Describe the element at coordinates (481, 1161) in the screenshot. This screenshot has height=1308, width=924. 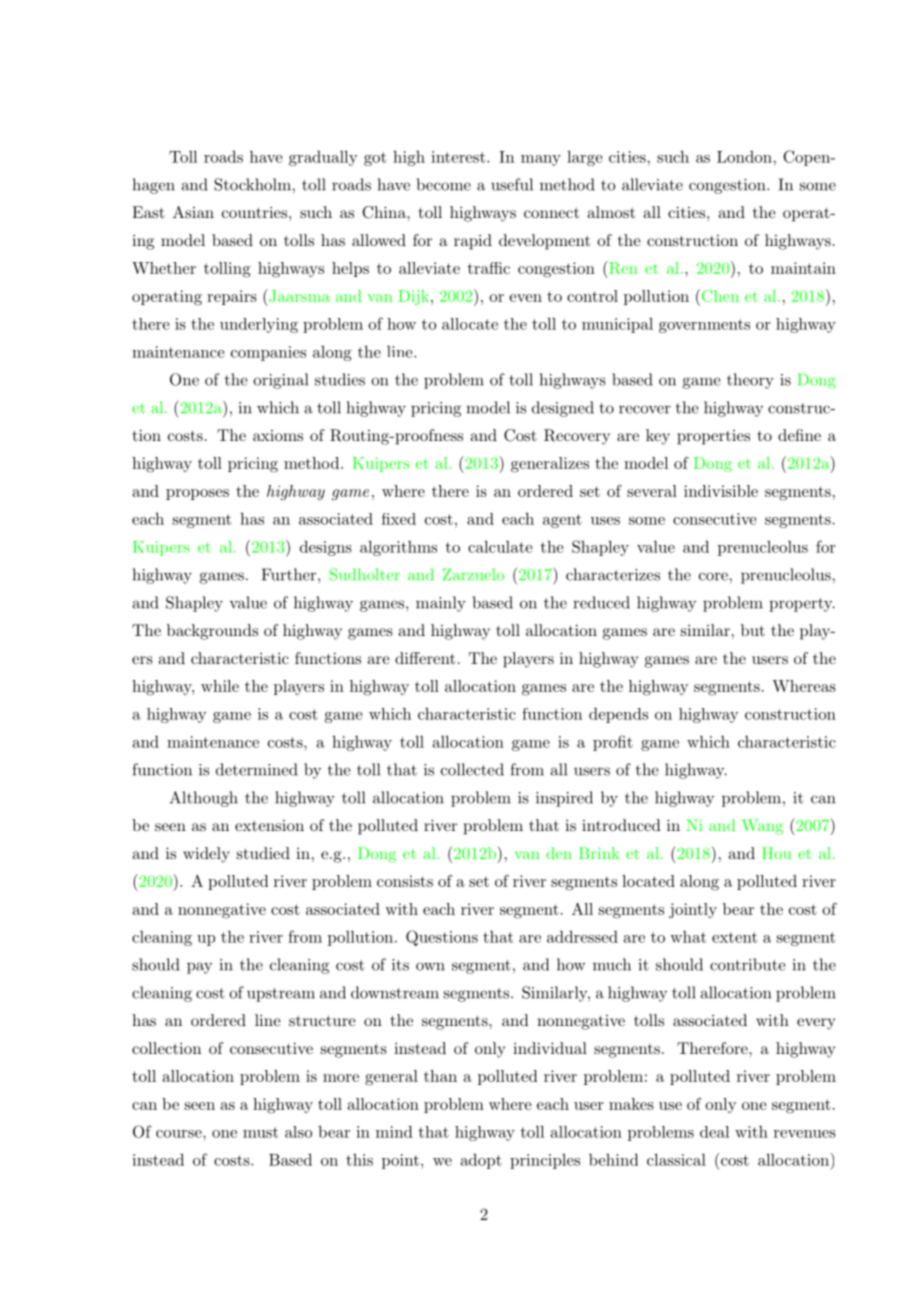
I see `adopt` at that location.
